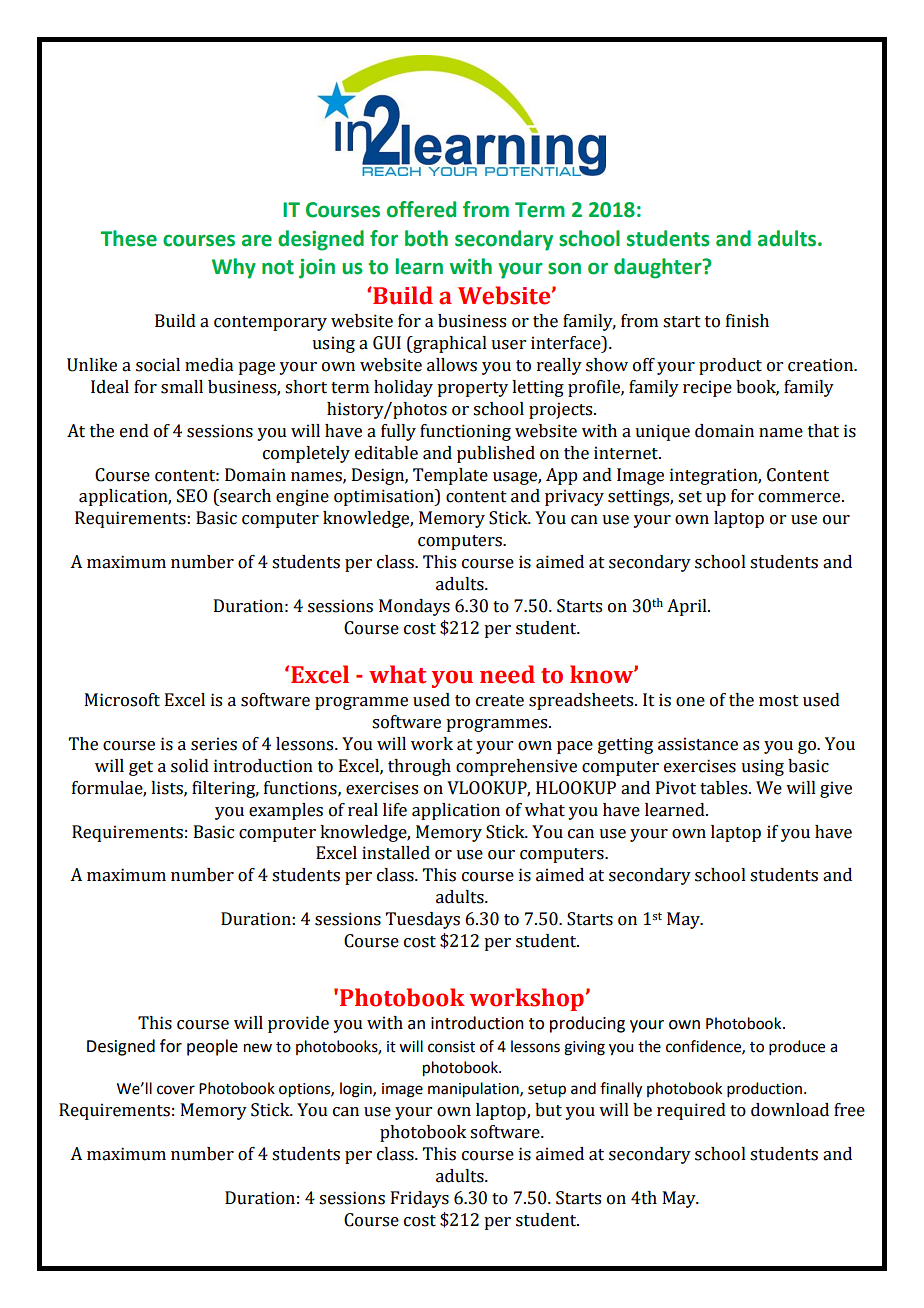  I want to click on daughter, so click(659, 268).
